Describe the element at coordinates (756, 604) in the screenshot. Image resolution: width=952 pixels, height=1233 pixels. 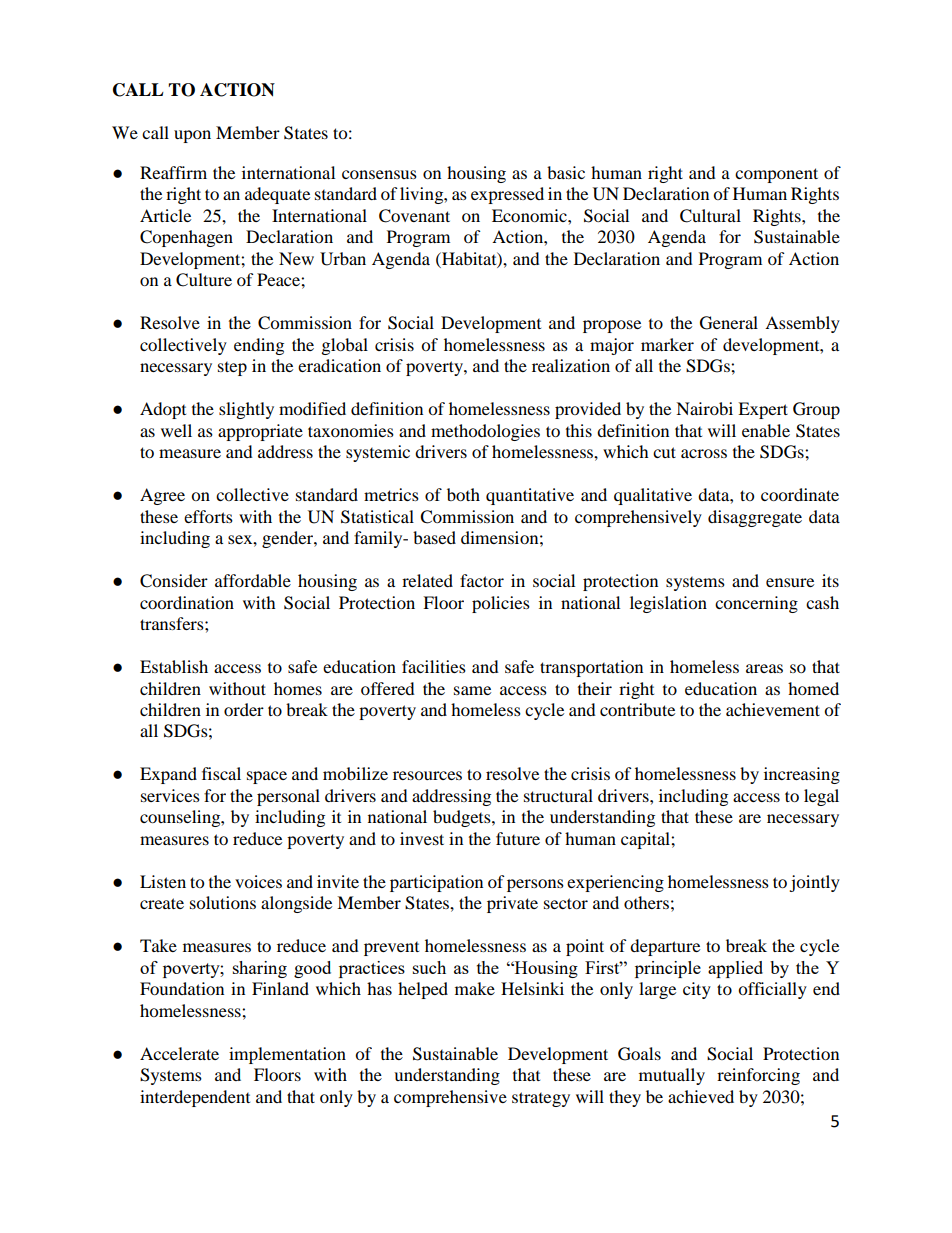
I see `concerning` at that location.
